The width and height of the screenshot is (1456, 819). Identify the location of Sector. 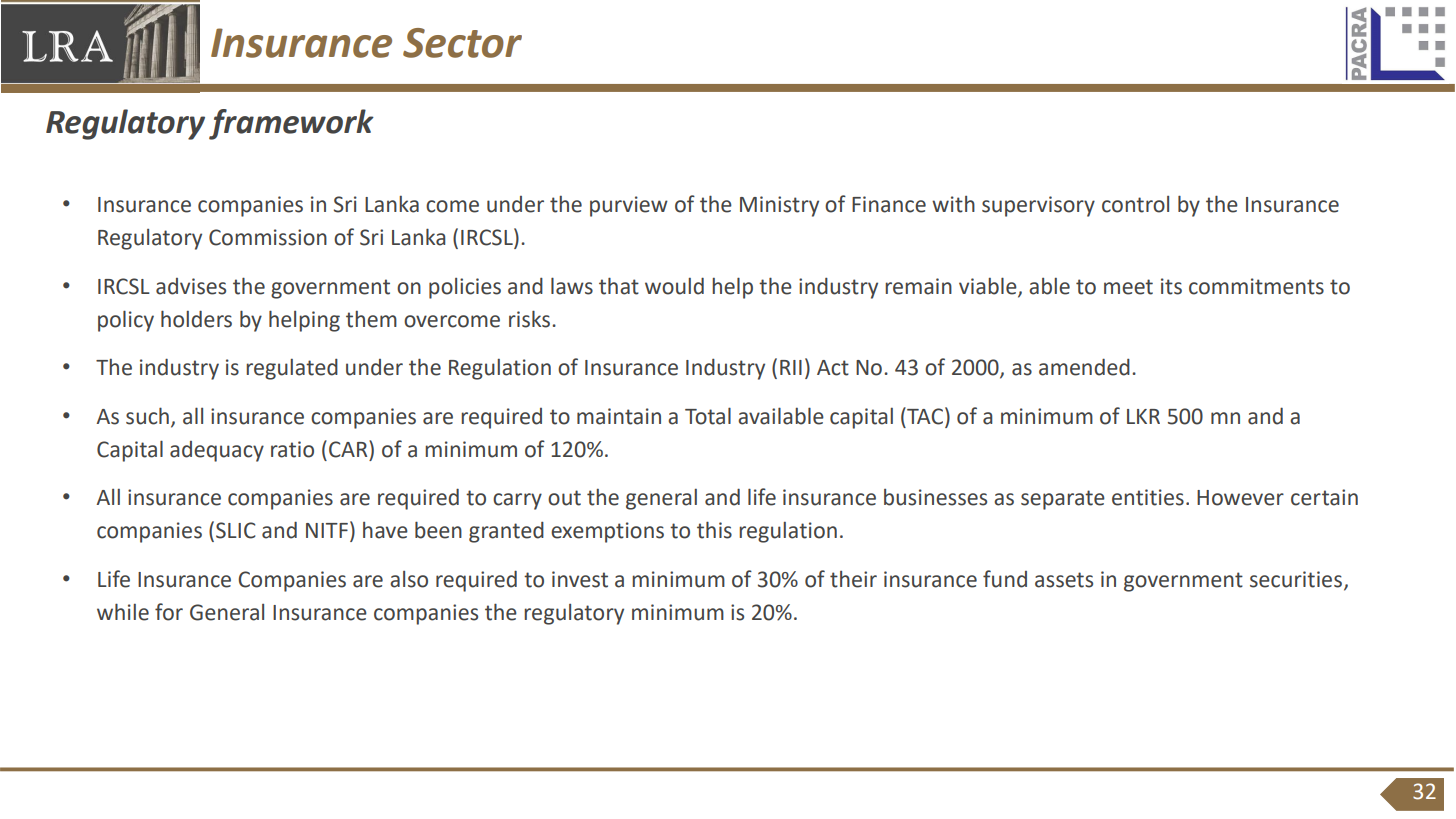
(462, 43).
